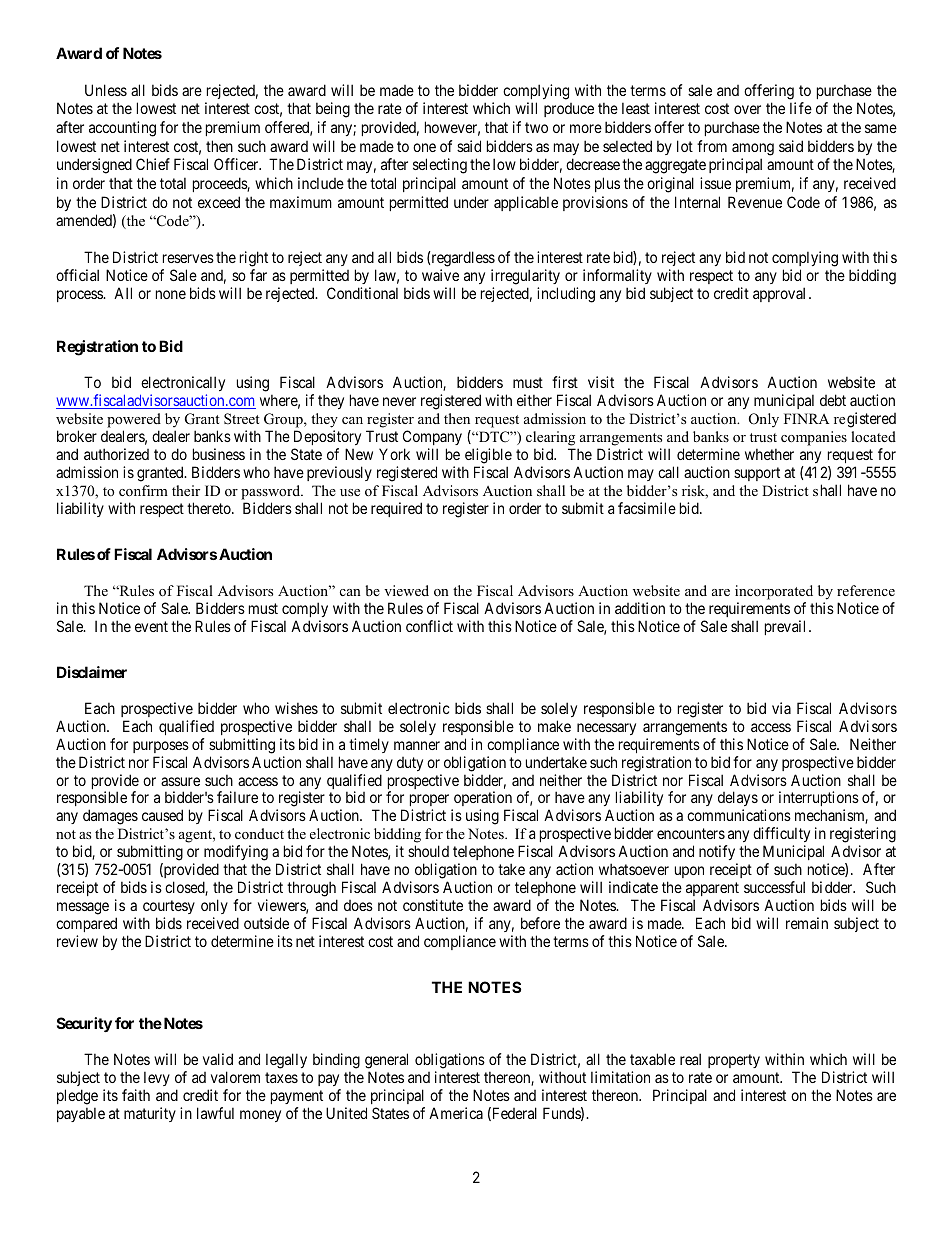  What do you see at coordinates (134, 420) in the screenshot?
I see `powered` at bounding box center [134, 420].
